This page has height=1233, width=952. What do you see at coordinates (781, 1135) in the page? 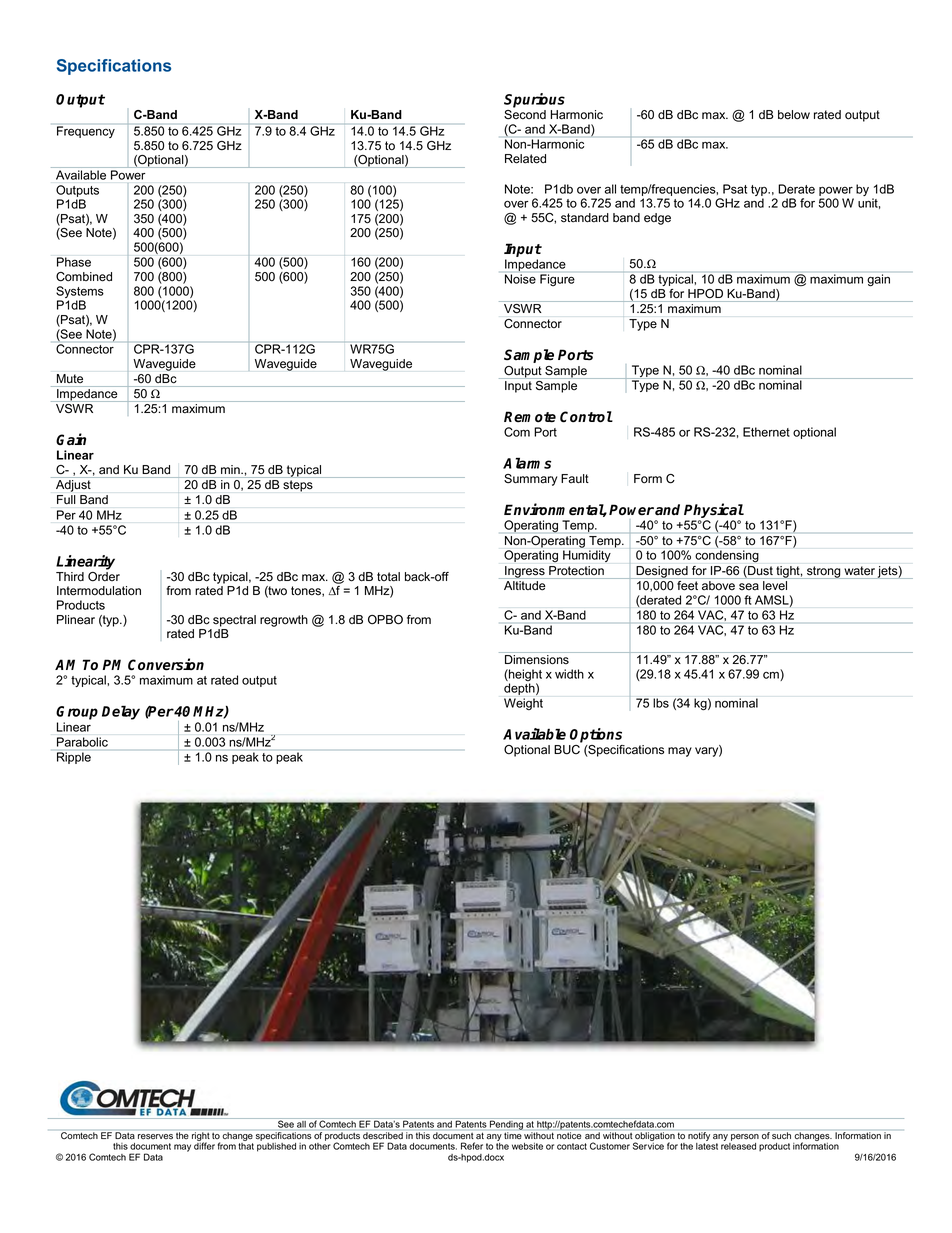
I see `such` at bounding box center [781, 1135].
